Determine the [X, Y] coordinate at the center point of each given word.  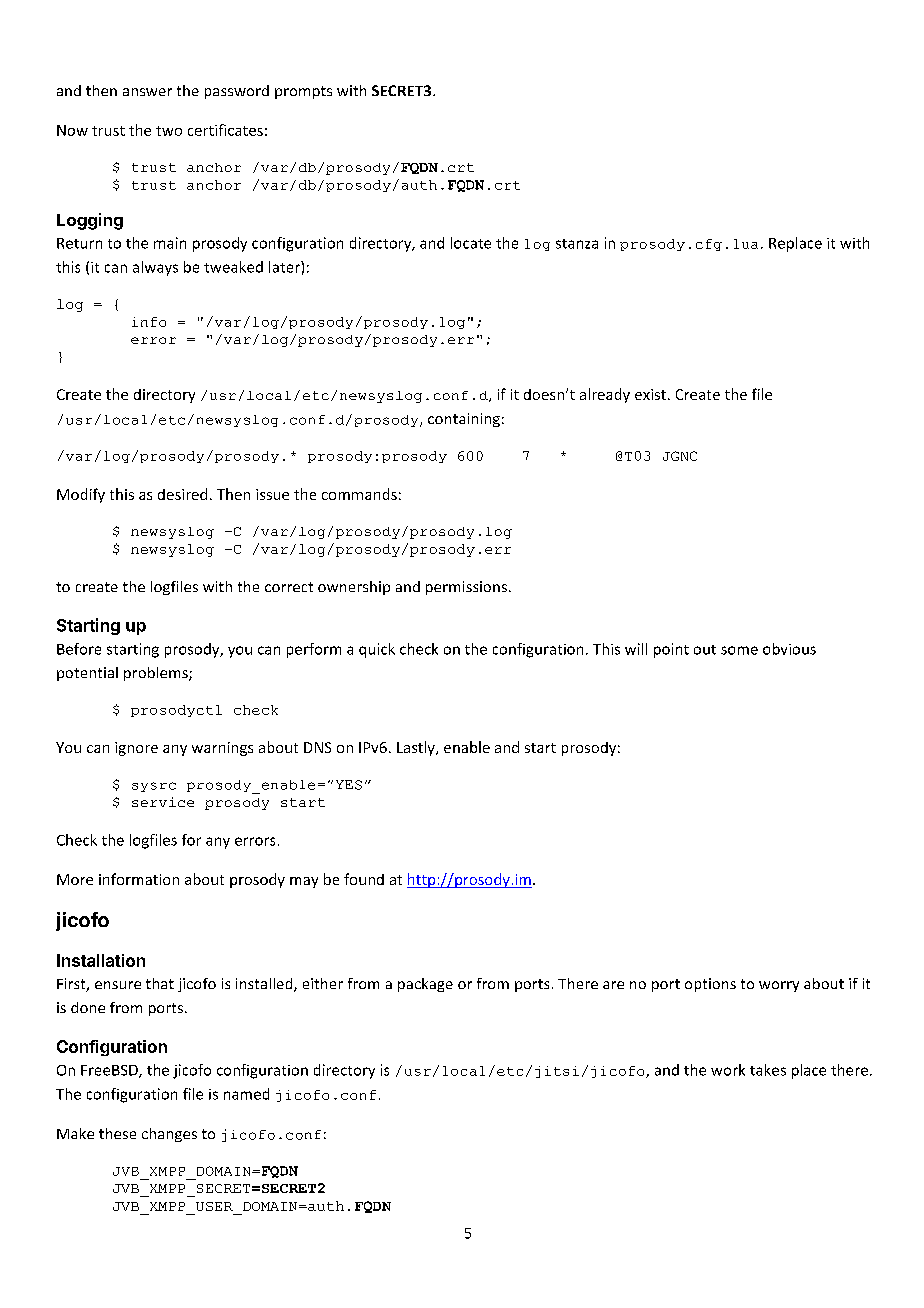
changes [169, 1135]
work [728, 1070]
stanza [577, 244]
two [169, 131]
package [425, 985]
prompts [303, 92]
